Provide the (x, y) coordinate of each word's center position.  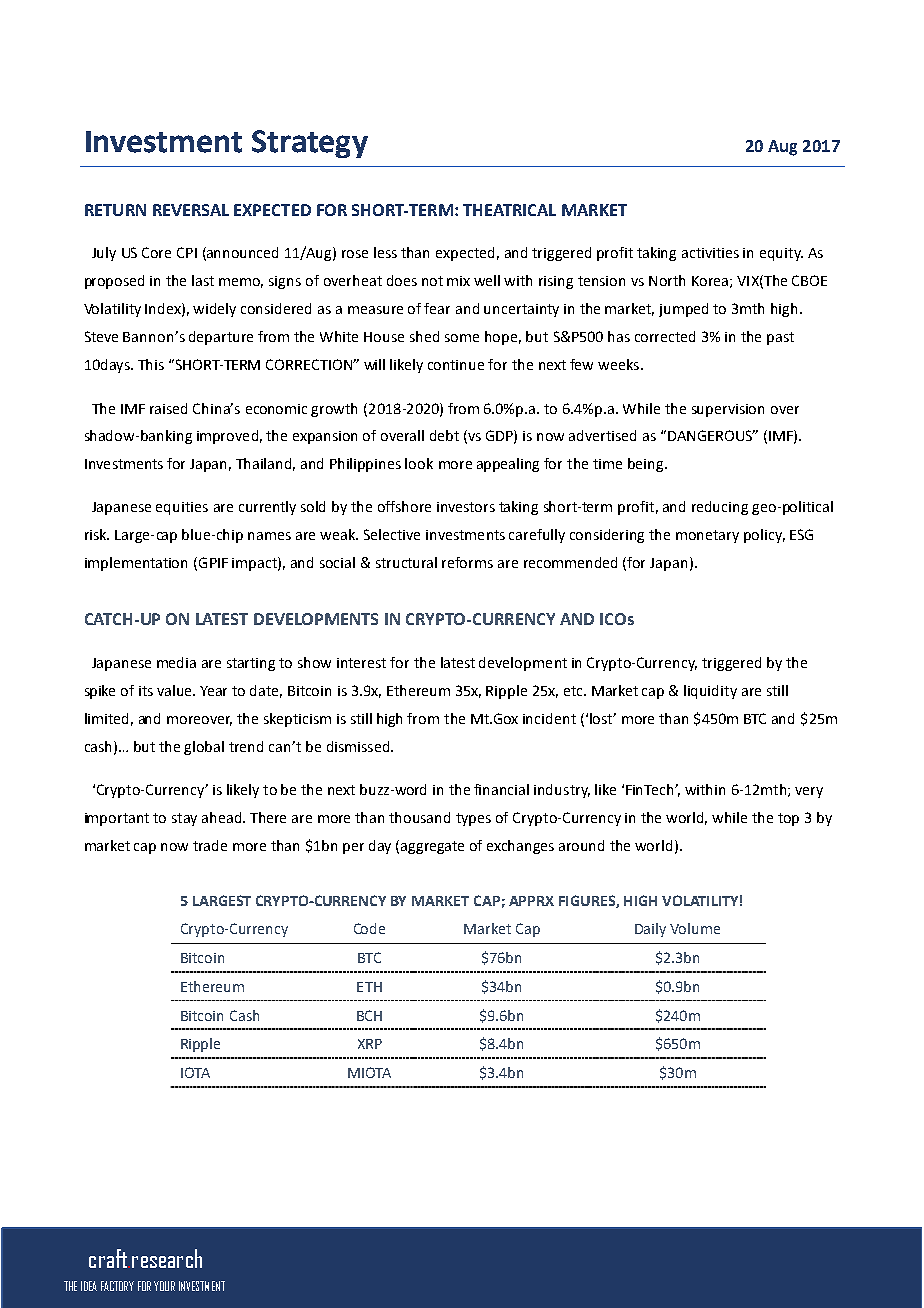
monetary (707, 536)
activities (710, 253)
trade (210, 845)
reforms (467, 562)
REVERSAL (191, 210)
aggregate (432, 847)
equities (182, 508)
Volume (695, 928)
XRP (370, 1044)
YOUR (164, 1286)
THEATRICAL (509, 210)
